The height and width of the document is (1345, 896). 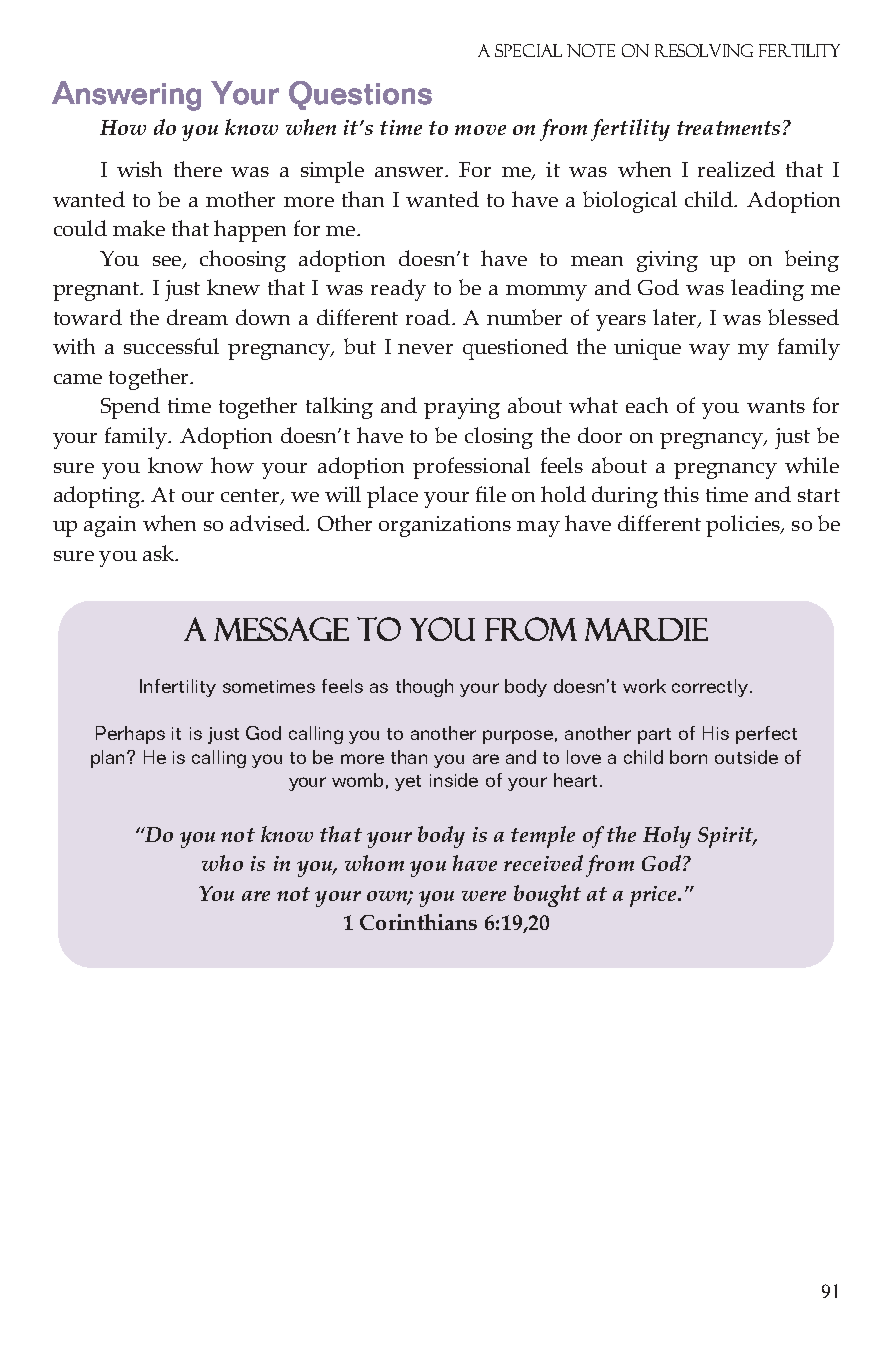 What do you see at coordinates (709, 352) in the document?
I see `way` at bounding box center [709, 352].
